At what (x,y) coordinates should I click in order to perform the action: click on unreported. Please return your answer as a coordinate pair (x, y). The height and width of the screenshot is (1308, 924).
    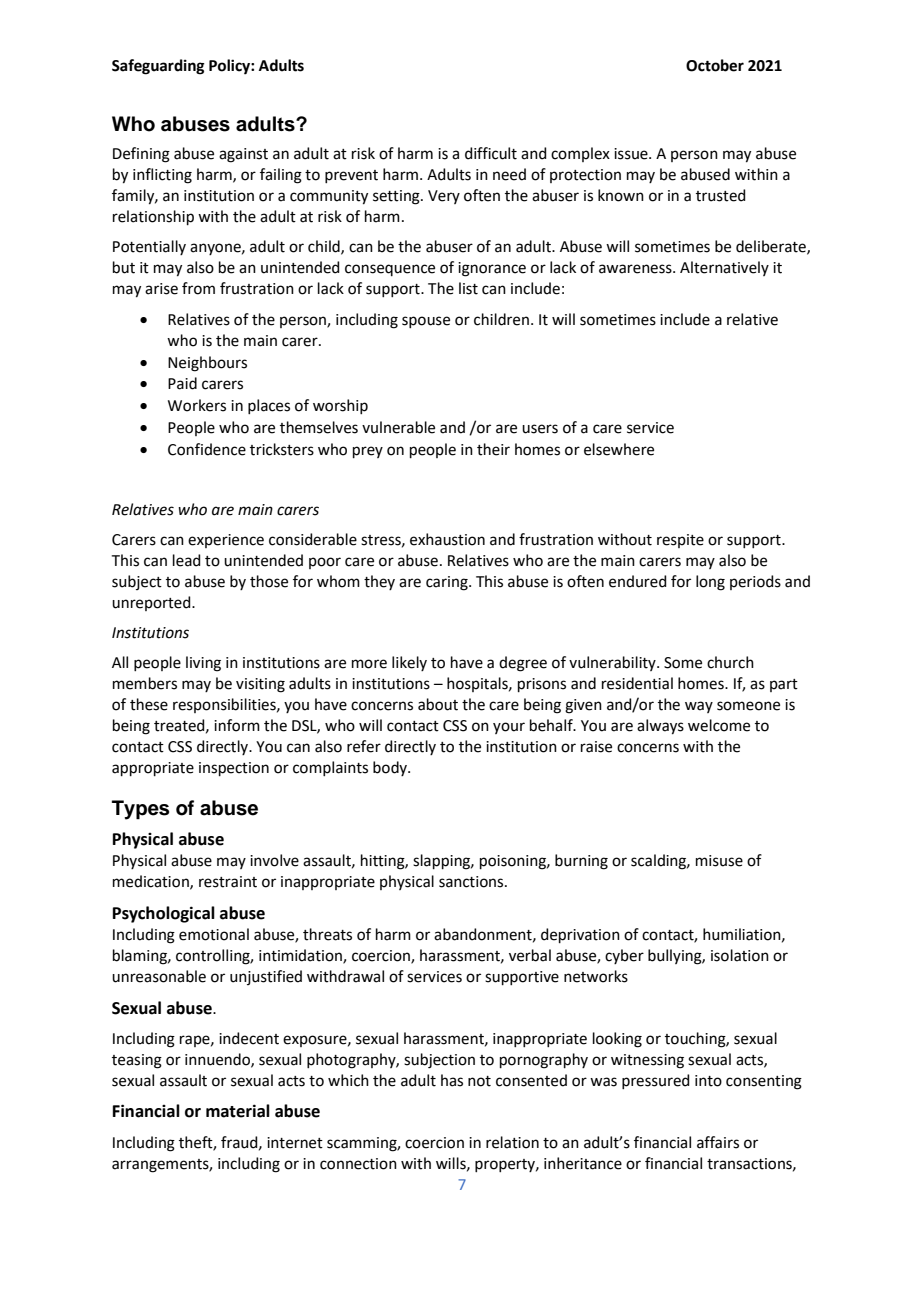
    Looking at the image, I should click on (152, 603).
